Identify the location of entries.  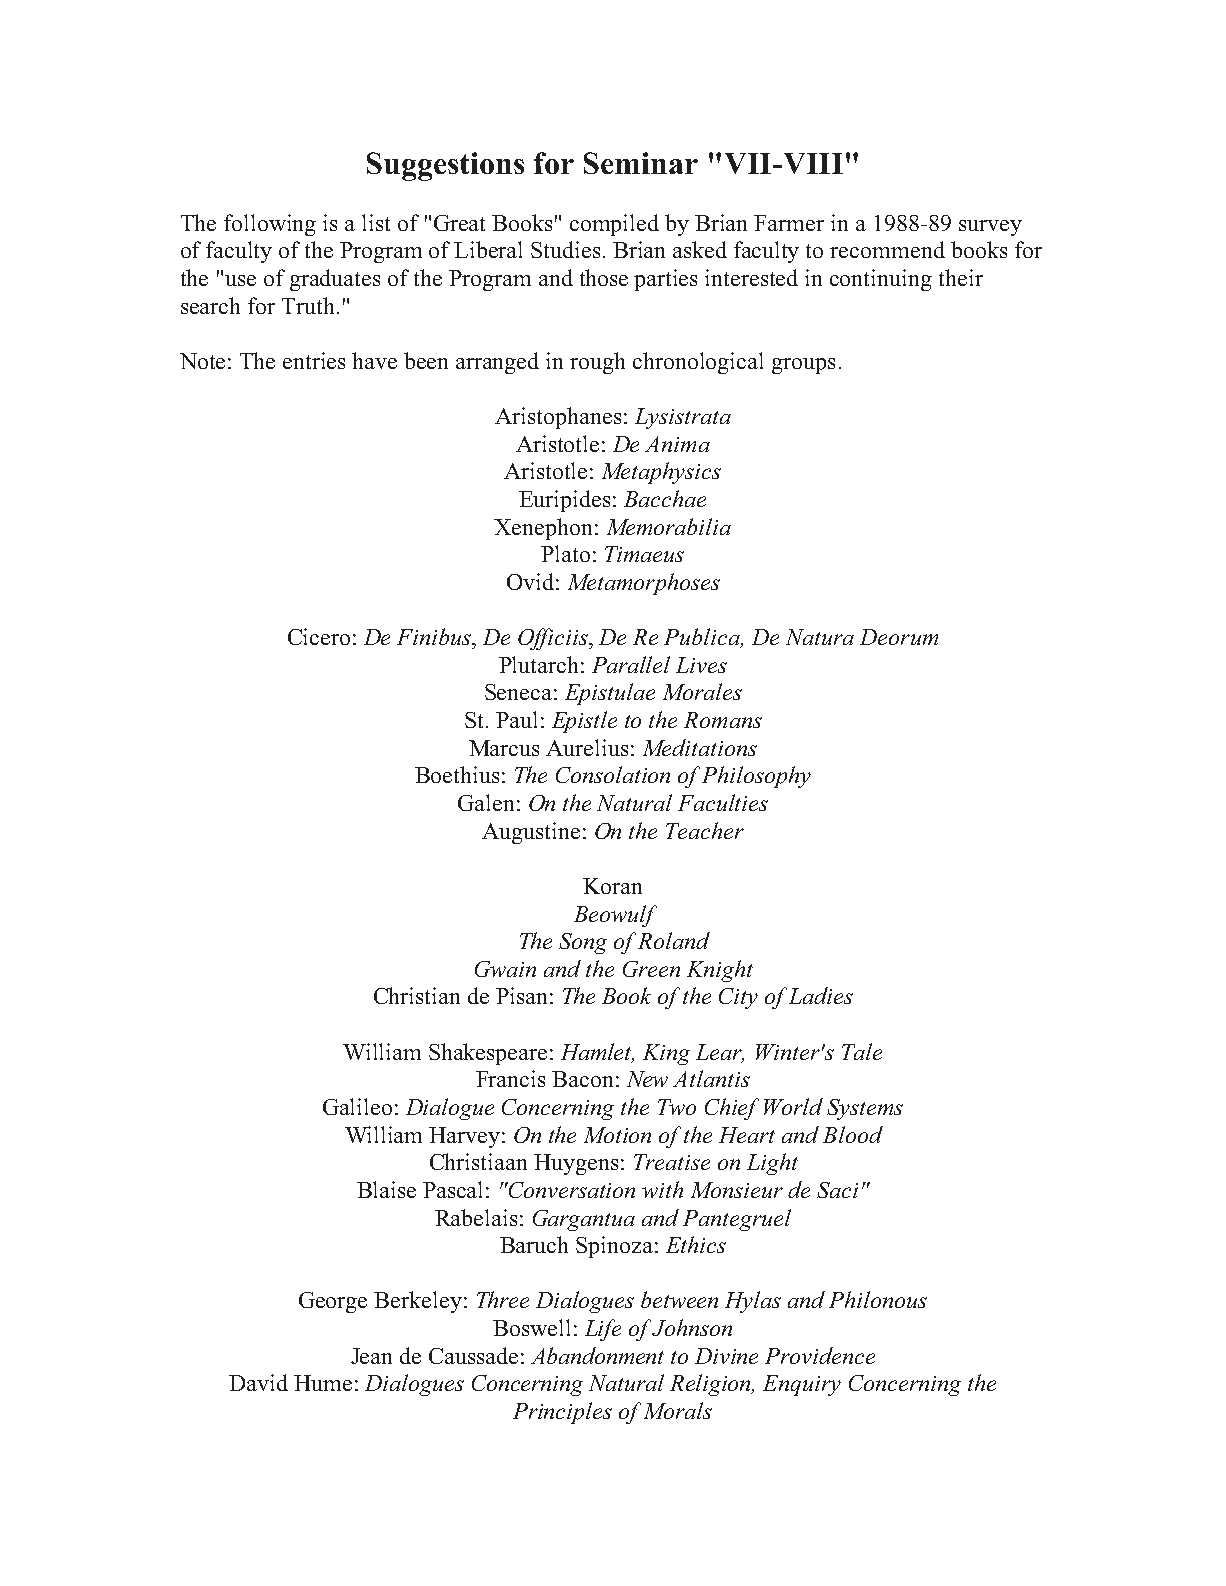
(314, 360).
